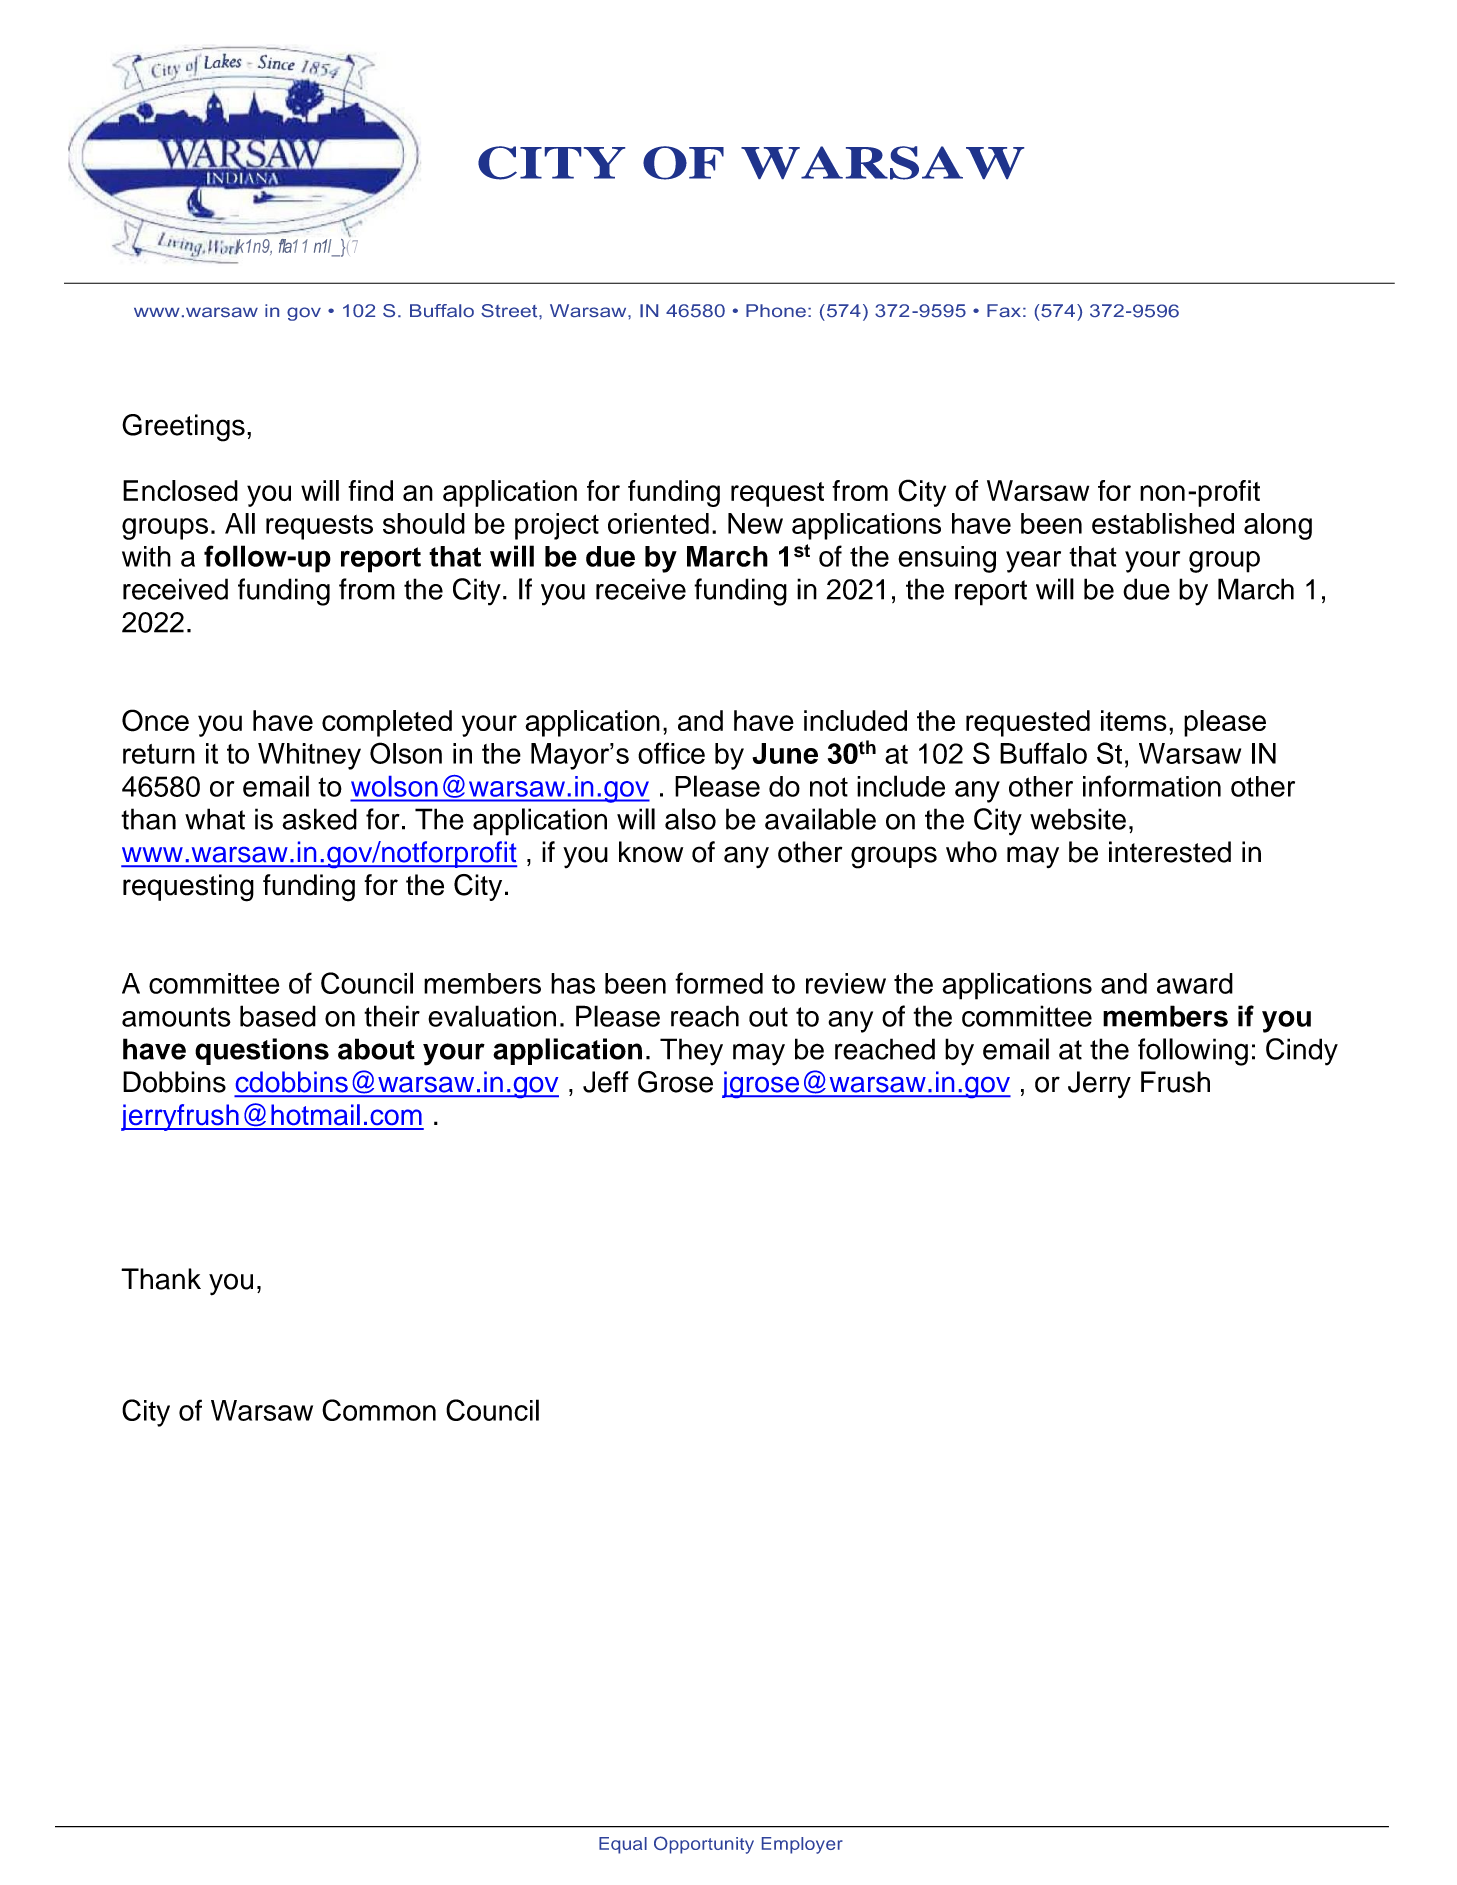 The height and width of the image is (1885, 1457). Describe the element at coordinates (183, 428) in the image. I see `Greetings` at that location.
